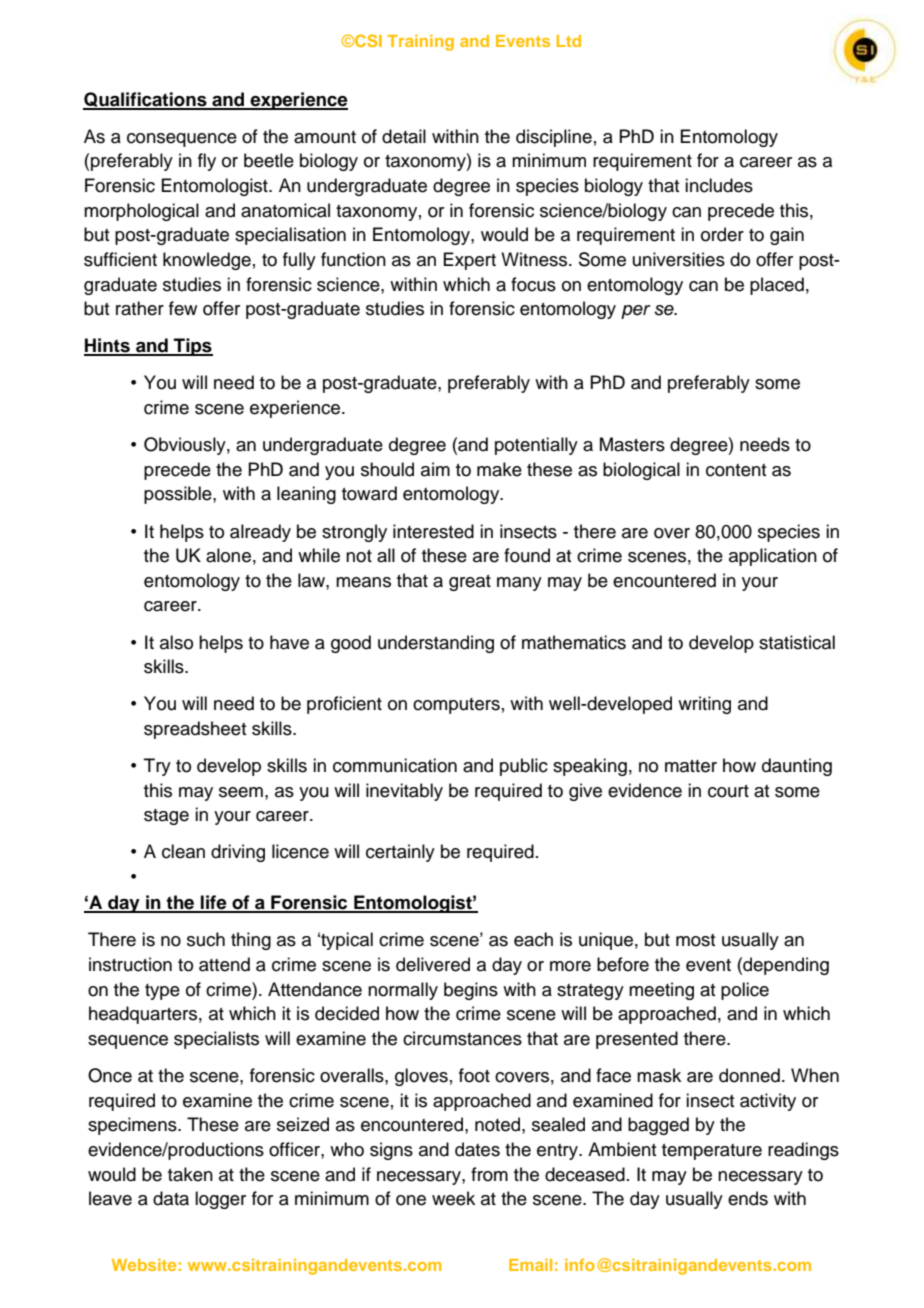 Image resolution: width=924 pixels, height=1308 pixels. I want to click on Qualifications, so click(146, 100).
